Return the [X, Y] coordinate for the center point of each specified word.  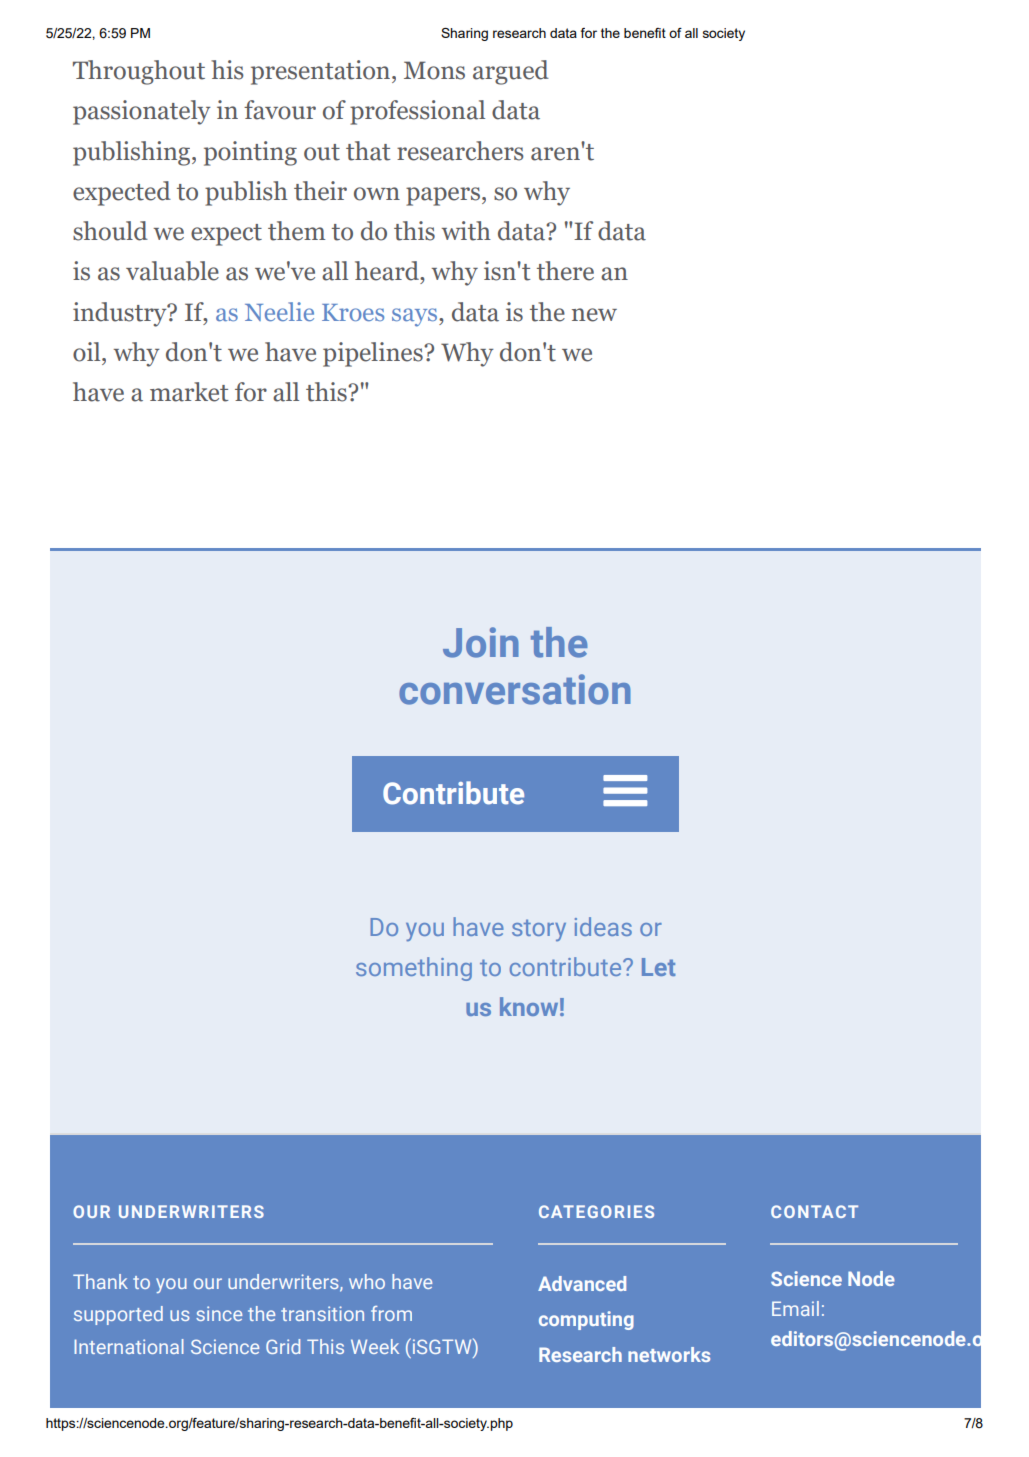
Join [481, 642]
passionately [142, 112]
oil [88, 352]
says [416, 317]
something [414, 969]
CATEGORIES [596, 1211]
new [594, 315]
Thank [100, 1281]
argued [511, 72]
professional [417, 112]
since [219, 1313]
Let [658, 967]
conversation [515, 689]
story [539, 930]
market [189, 392]
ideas [603, 926]
